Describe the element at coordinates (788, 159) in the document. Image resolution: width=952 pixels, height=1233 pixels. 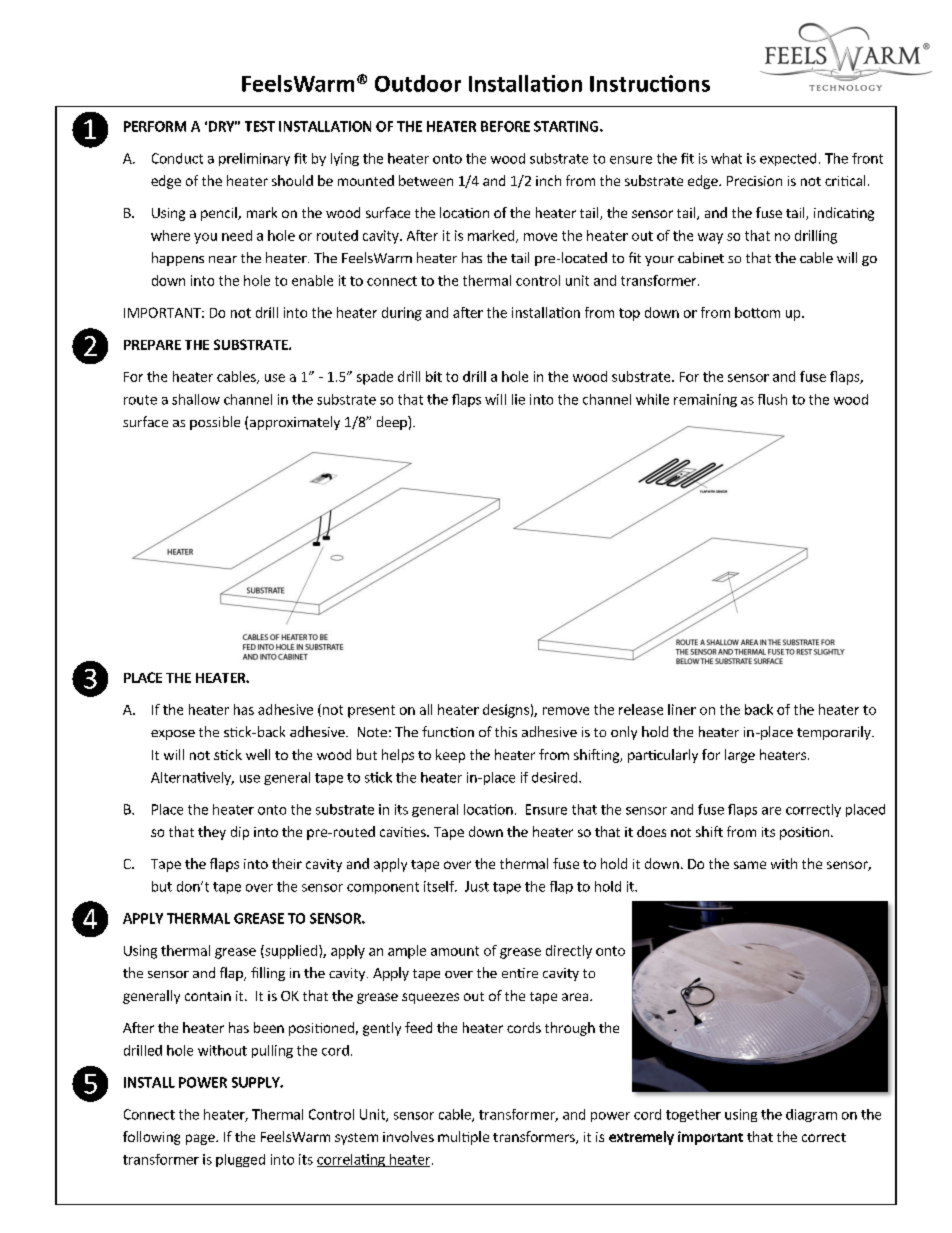
I see `expected` at that location.
